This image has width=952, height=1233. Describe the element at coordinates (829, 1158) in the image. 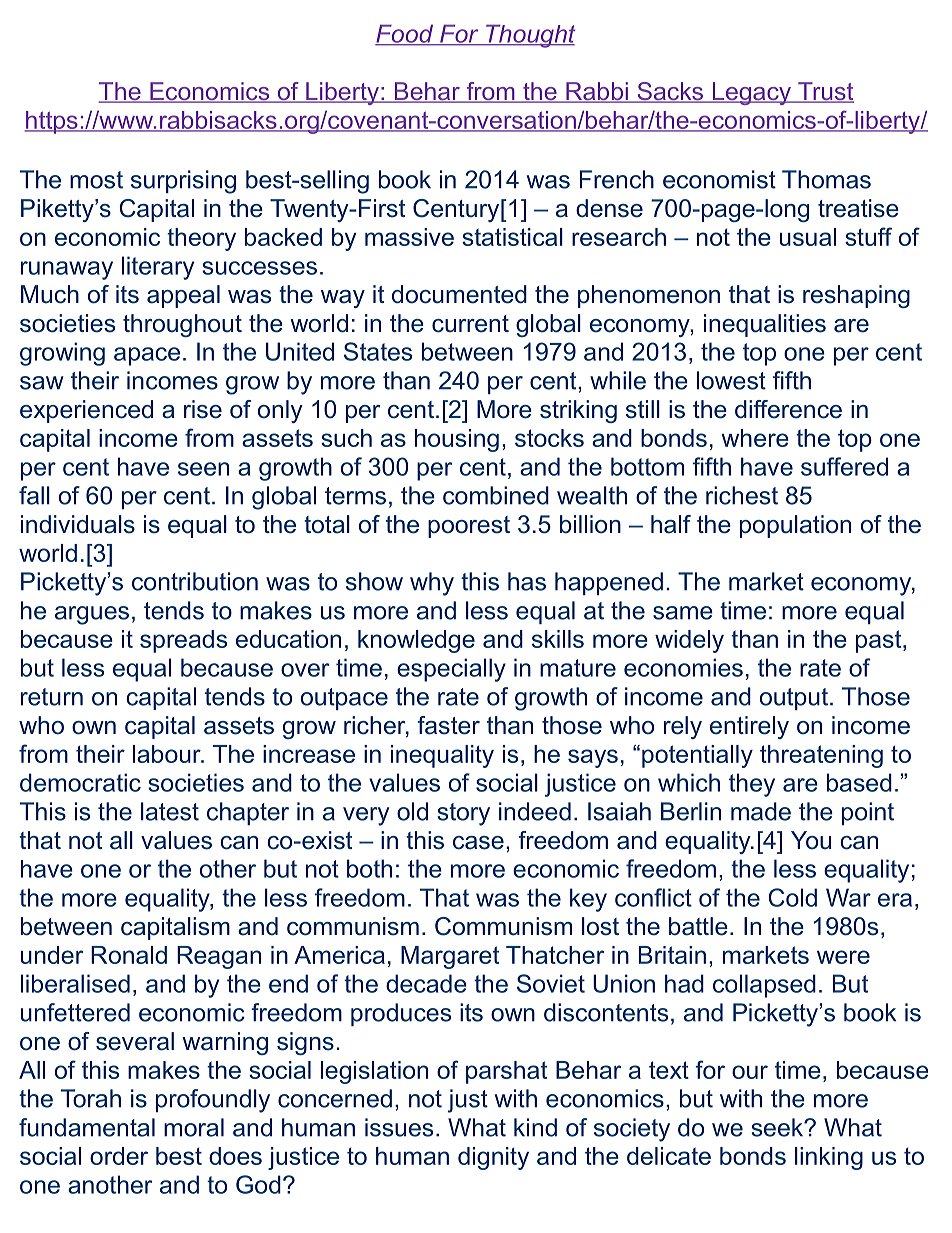

I see `linking` at that location.
